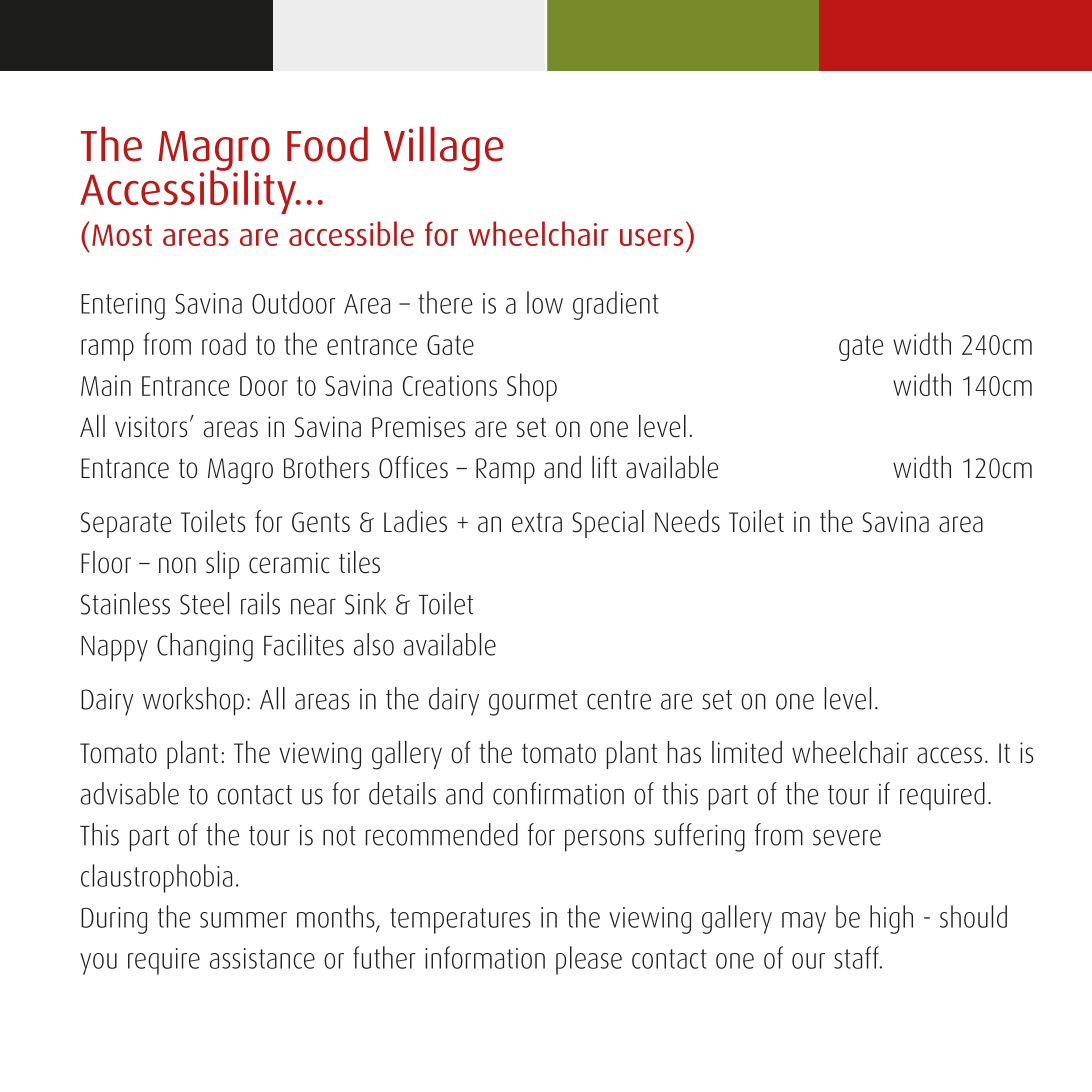 The width and height of the image is (1092, 1092). I want to click on limited, so click(747, 752).
